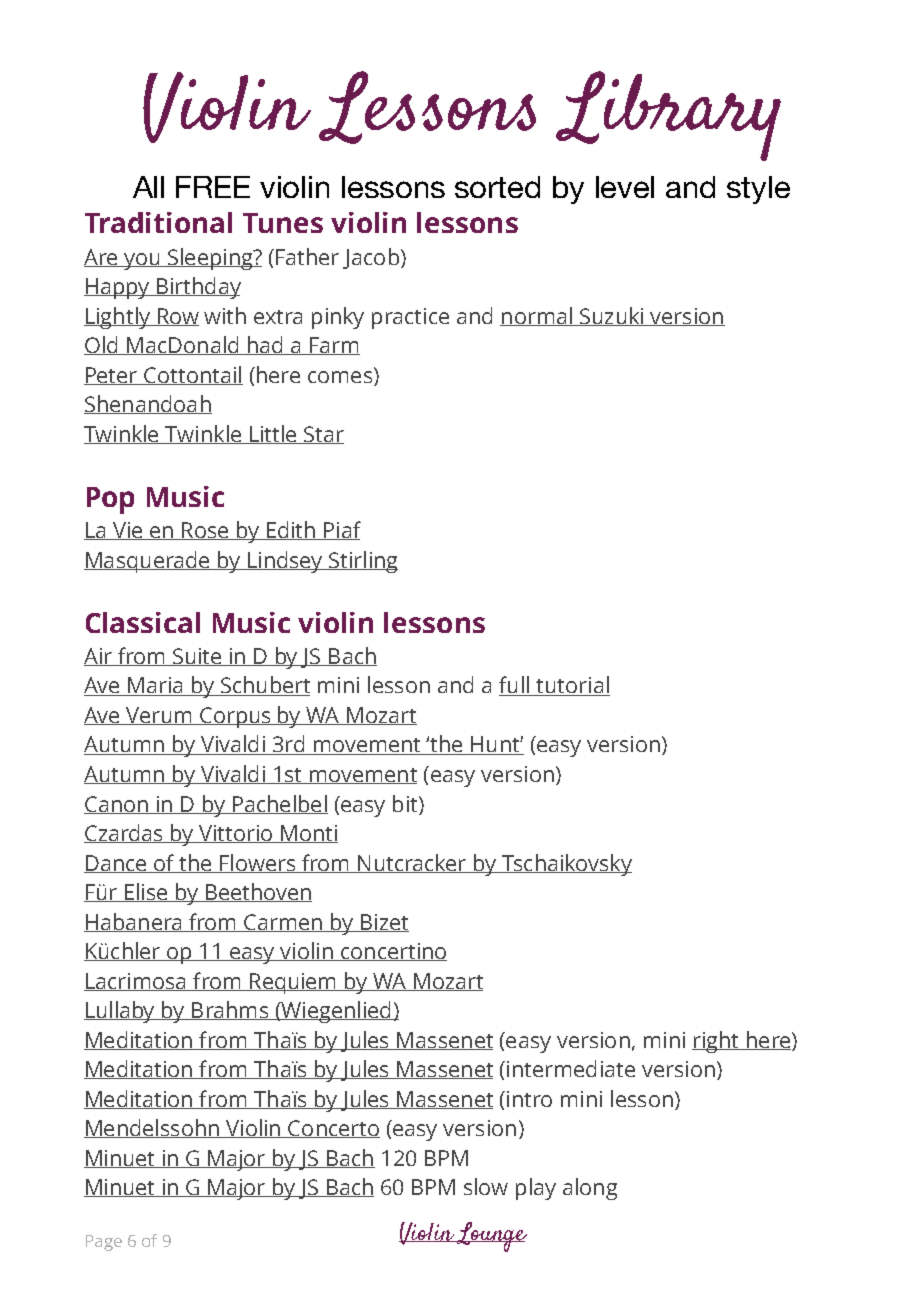 The height and width of the image is (1308, 924). What do you see at coordinates (515, 686) in the image?
I see `full` at bounding box center [515, 686].
